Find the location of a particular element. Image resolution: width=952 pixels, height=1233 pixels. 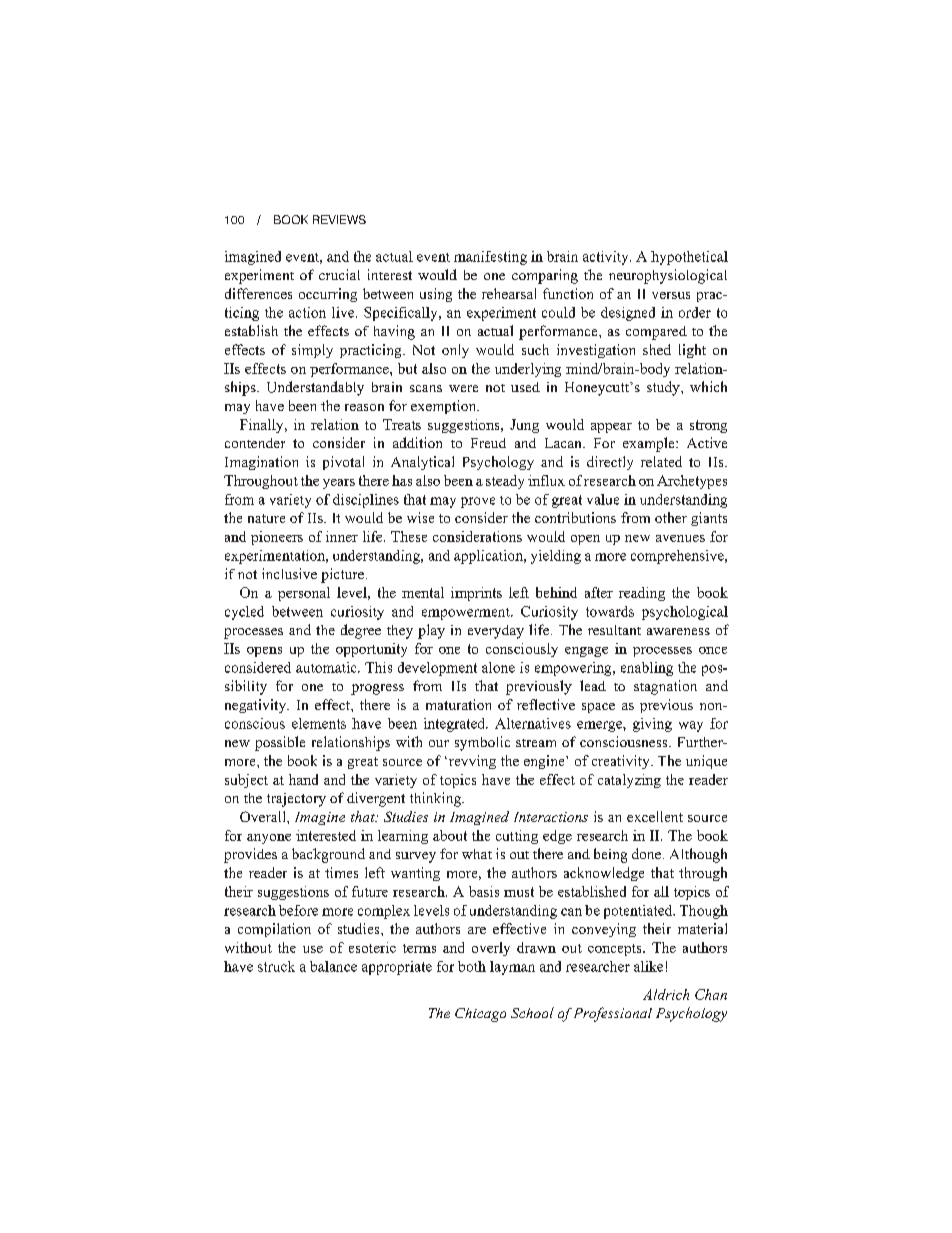

other is located at coordinates (671, 517).
